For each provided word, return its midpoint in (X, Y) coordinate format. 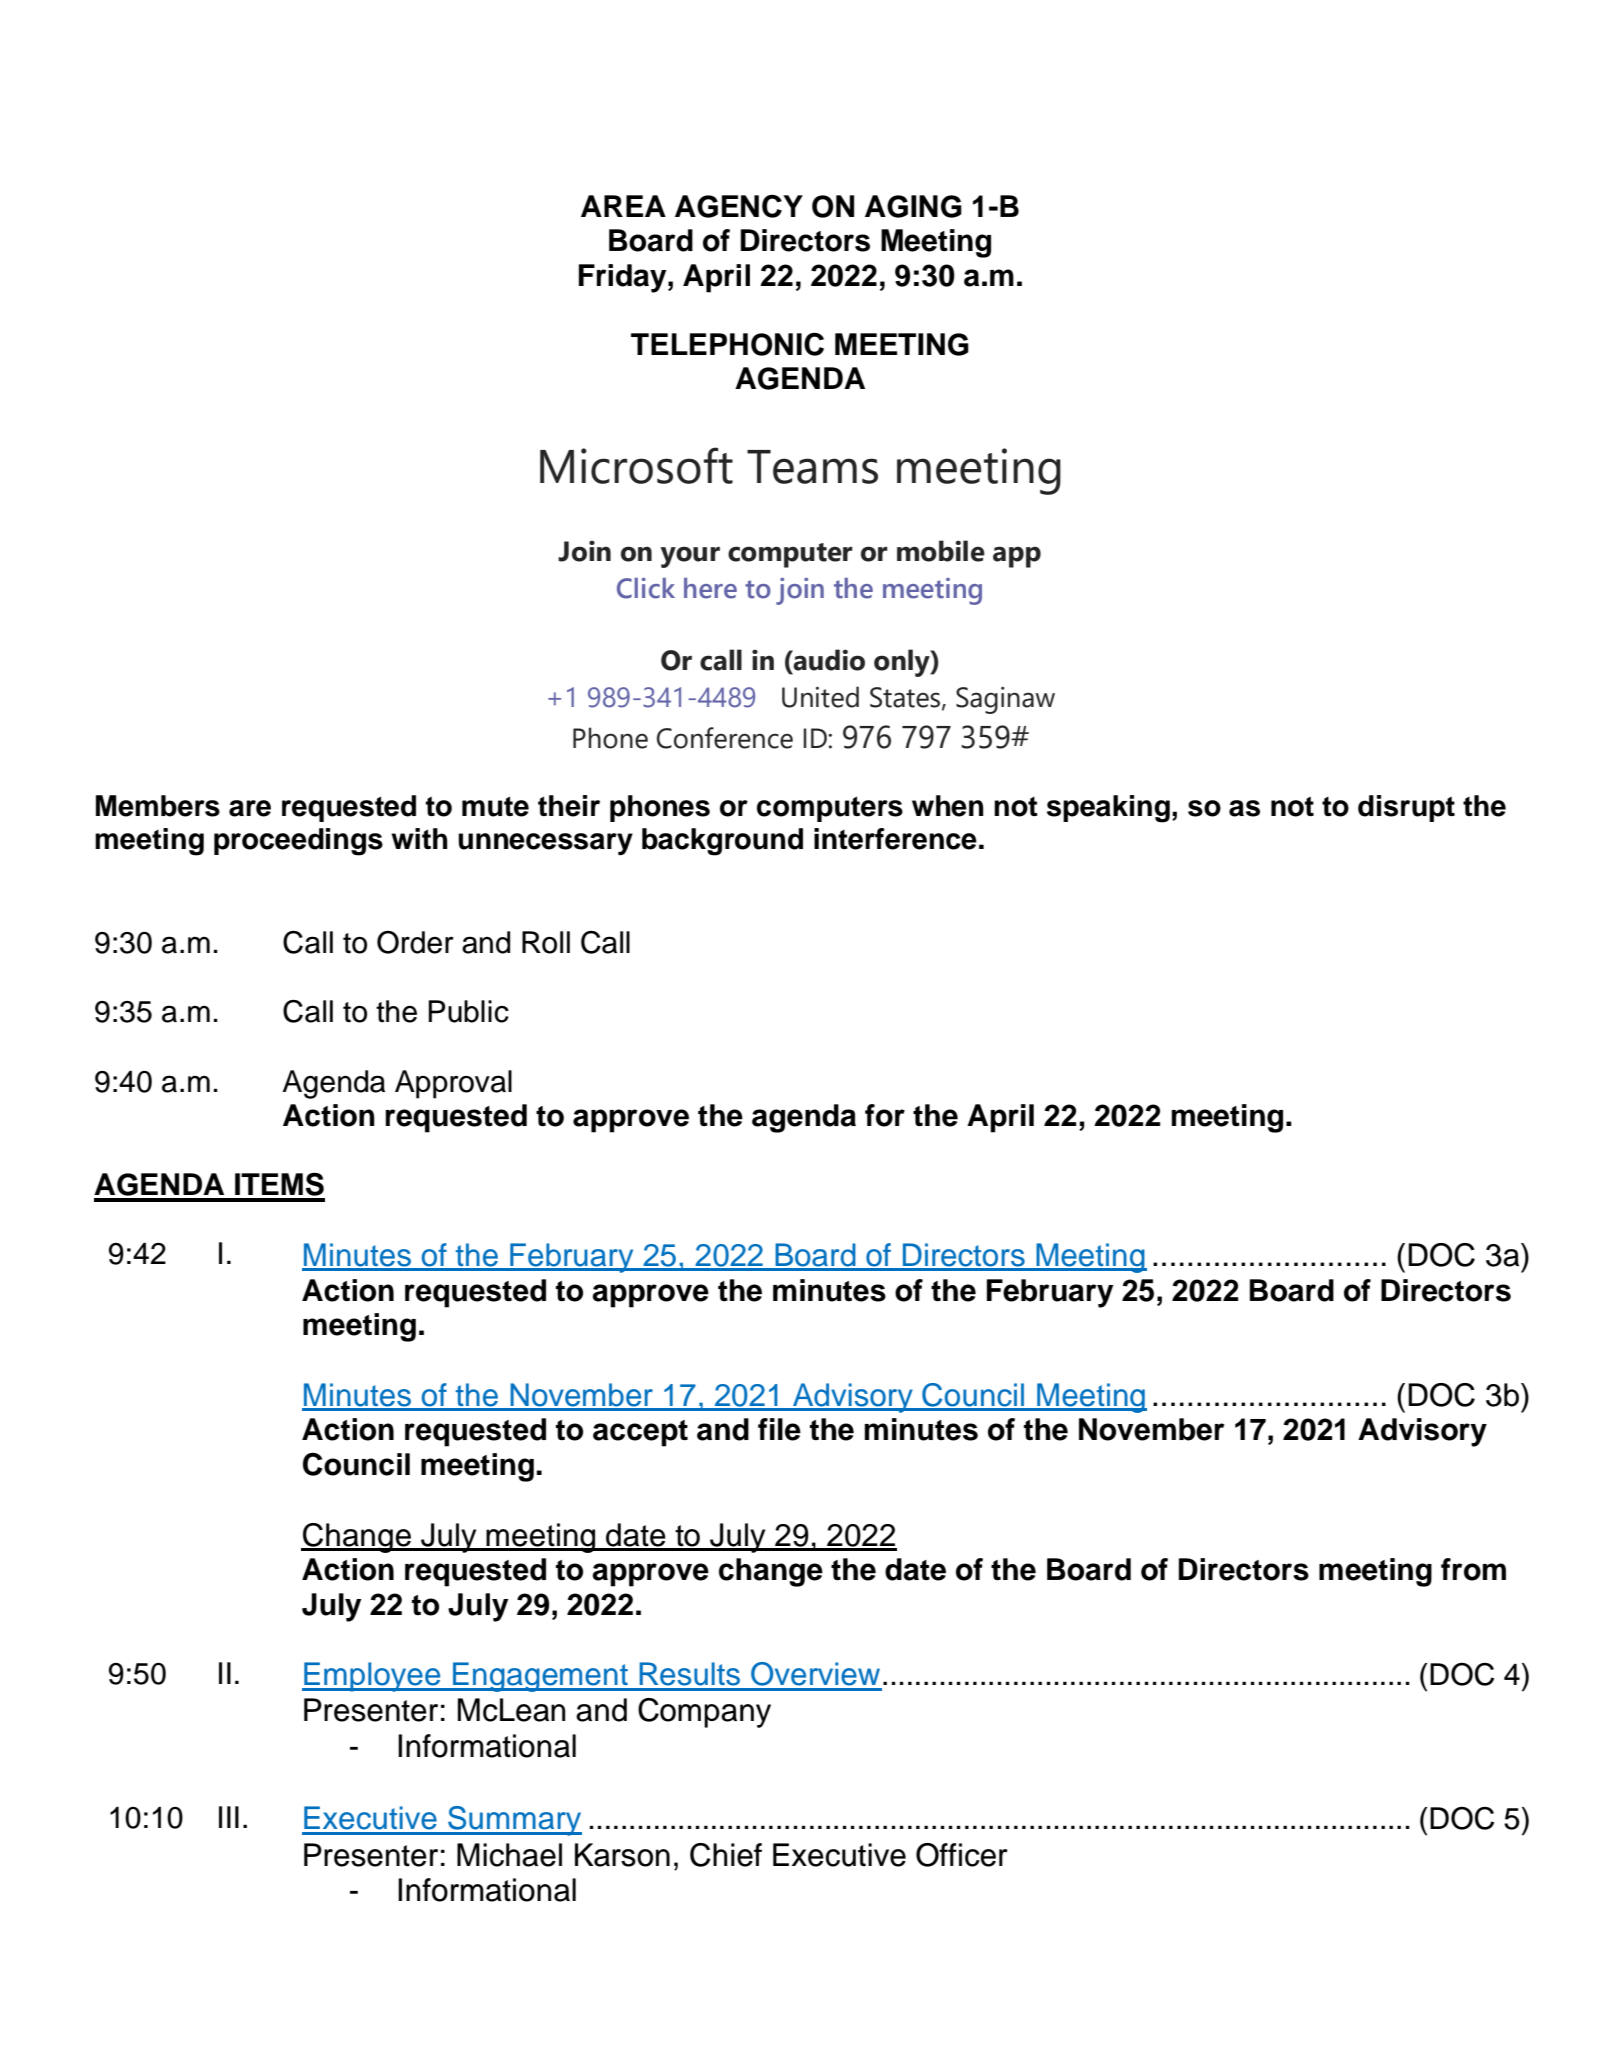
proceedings (298, 842)
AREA (623, 206)
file (779, 1429)
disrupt (1406, 808)
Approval (453, 1084)
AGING (913, 206)
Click (646, 588)
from (1473, 1569)
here (710, 588)
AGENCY (739, 206)
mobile (941, 551)
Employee (372, 1677)
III (229, 1817)
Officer (962, 1855)
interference (895, 839)
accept (640, 1433)
